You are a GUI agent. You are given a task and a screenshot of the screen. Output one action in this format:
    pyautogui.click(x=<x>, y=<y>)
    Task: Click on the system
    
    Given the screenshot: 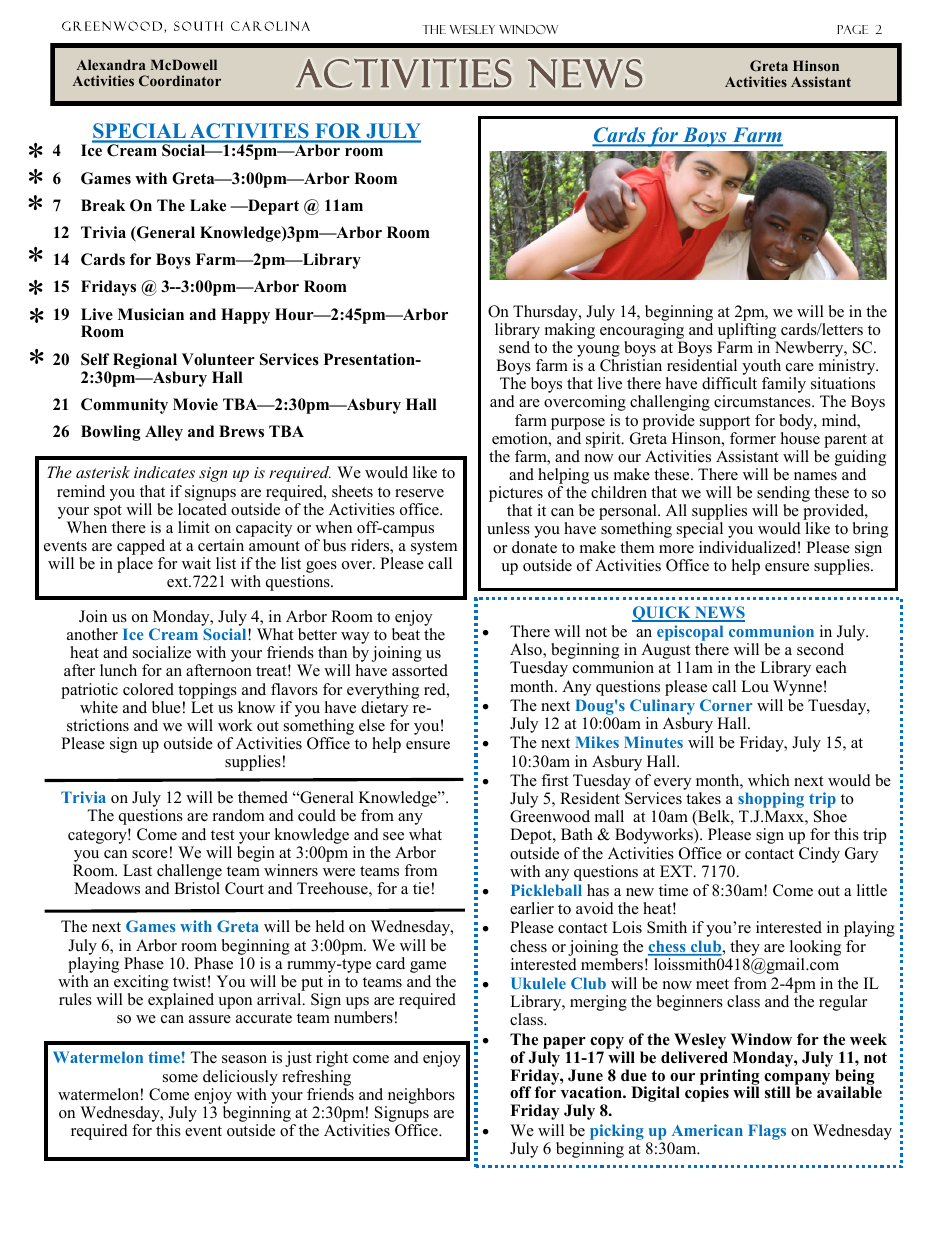 What is the action you would take?
    pyautogui.click(x=434, y=549)
